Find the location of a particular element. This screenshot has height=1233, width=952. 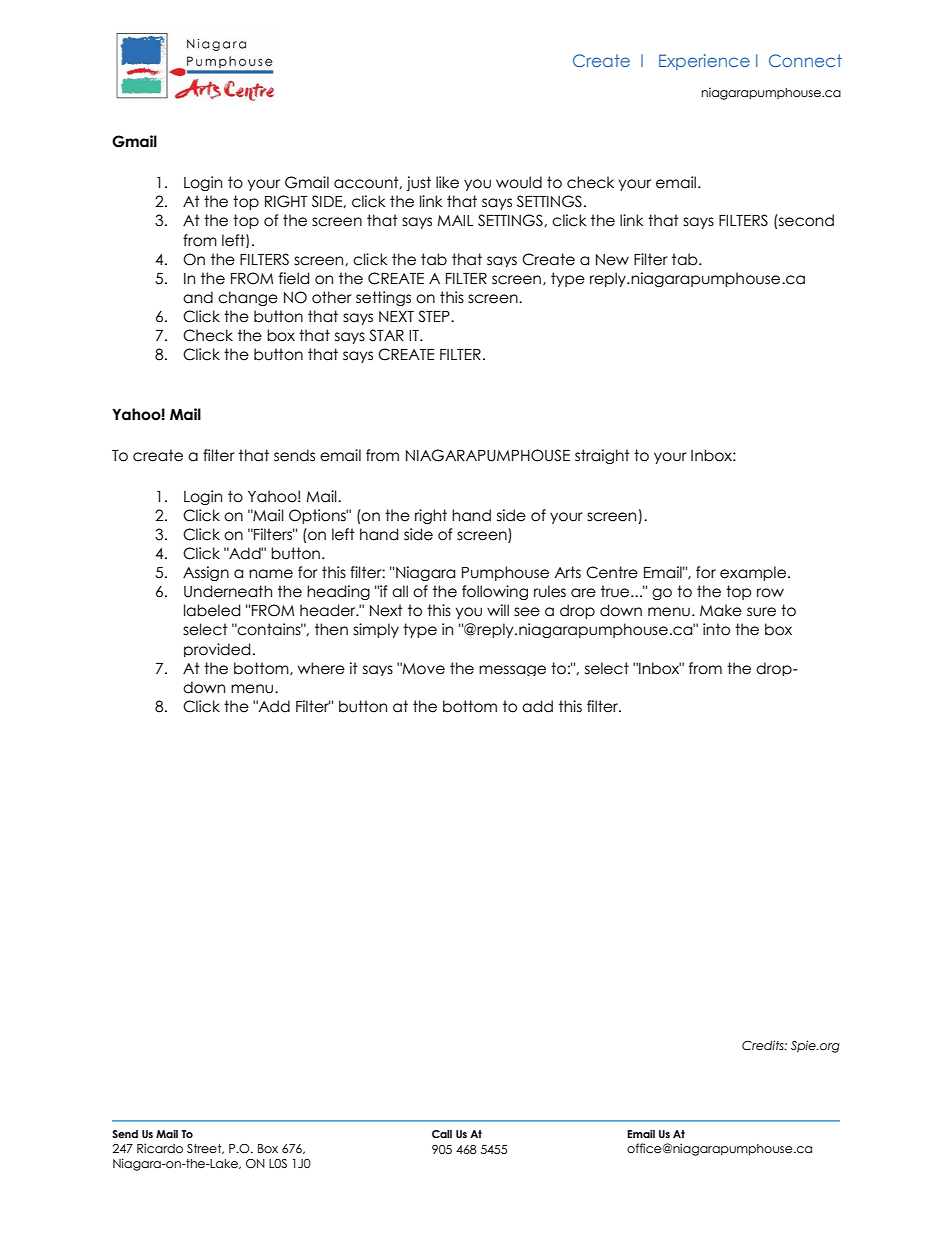

Ricardo is located at coordinates (160, 1148).
